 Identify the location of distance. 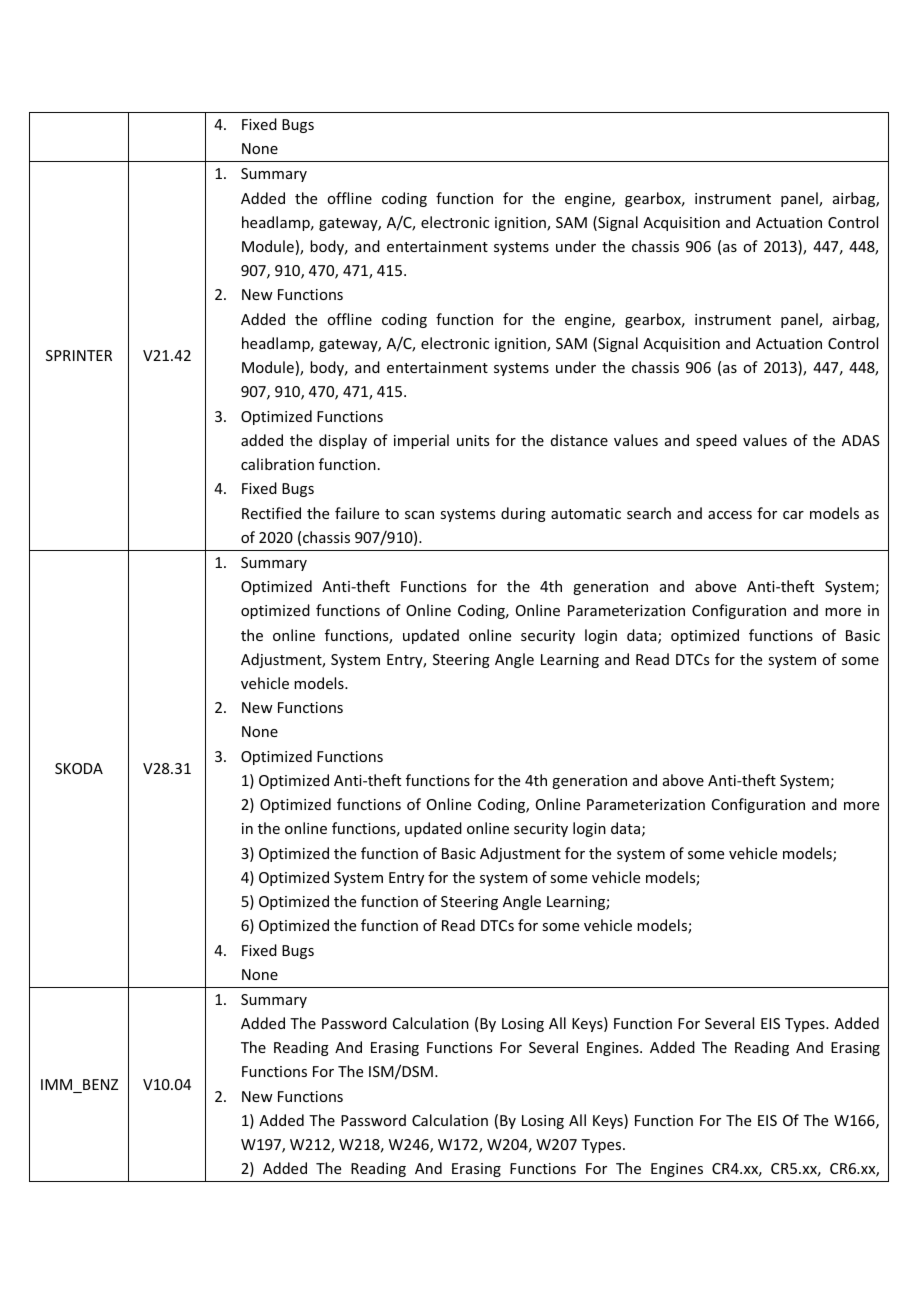
(579, 440).
